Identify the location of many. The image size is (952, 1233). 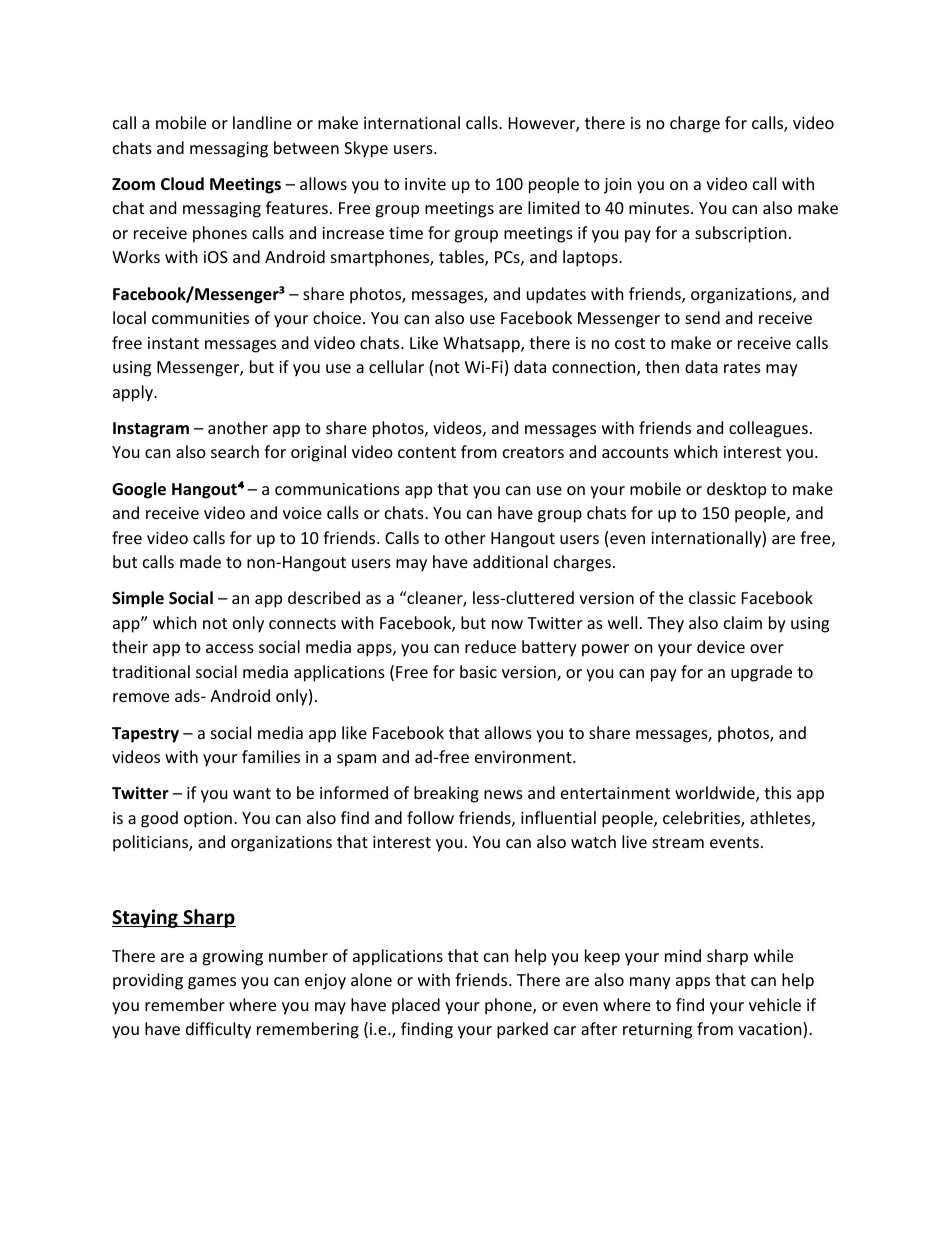
(650, 983).
